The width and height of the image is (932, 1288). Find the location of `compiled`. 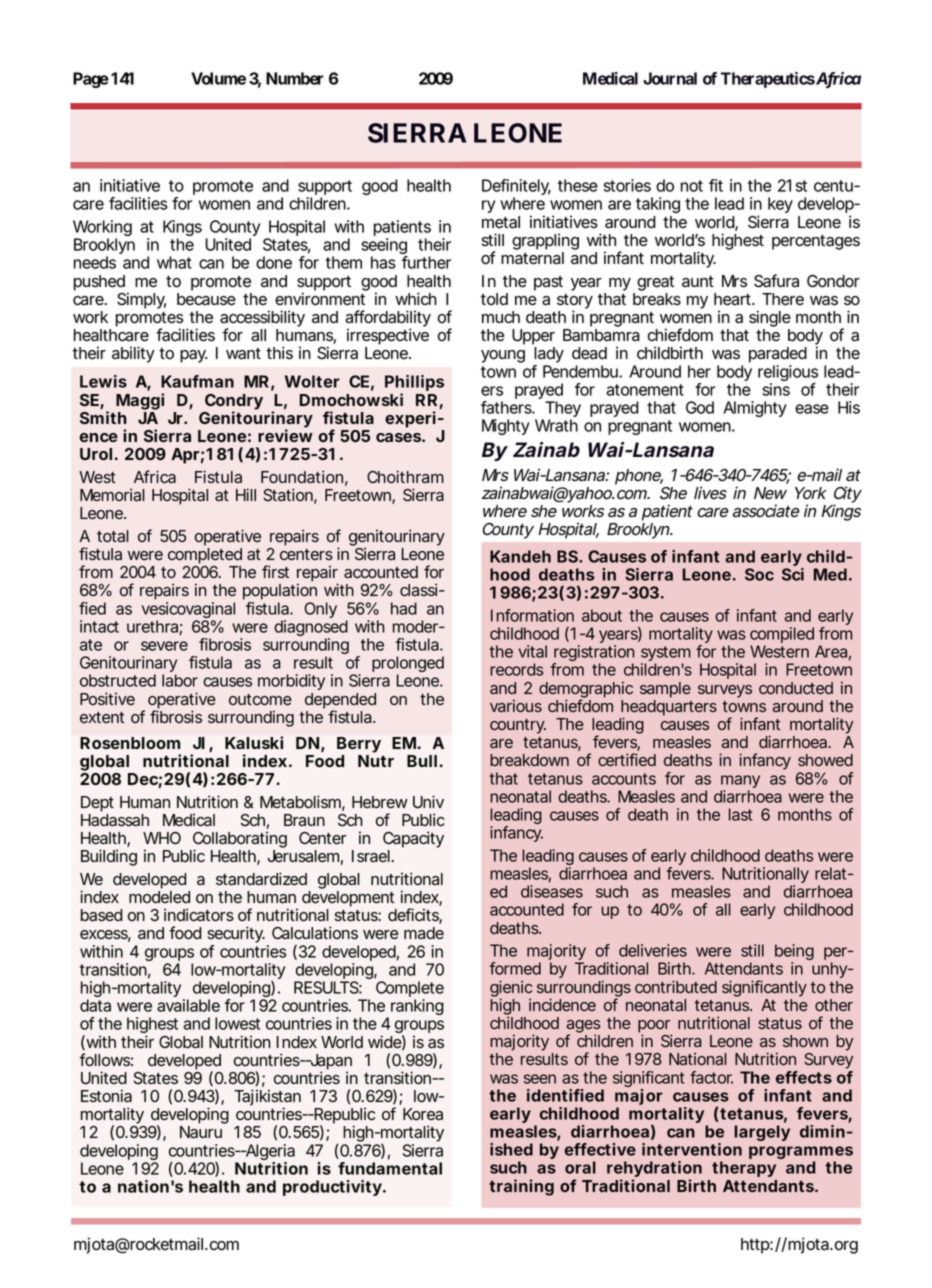

compiled is located at coordinates (782, 636).
